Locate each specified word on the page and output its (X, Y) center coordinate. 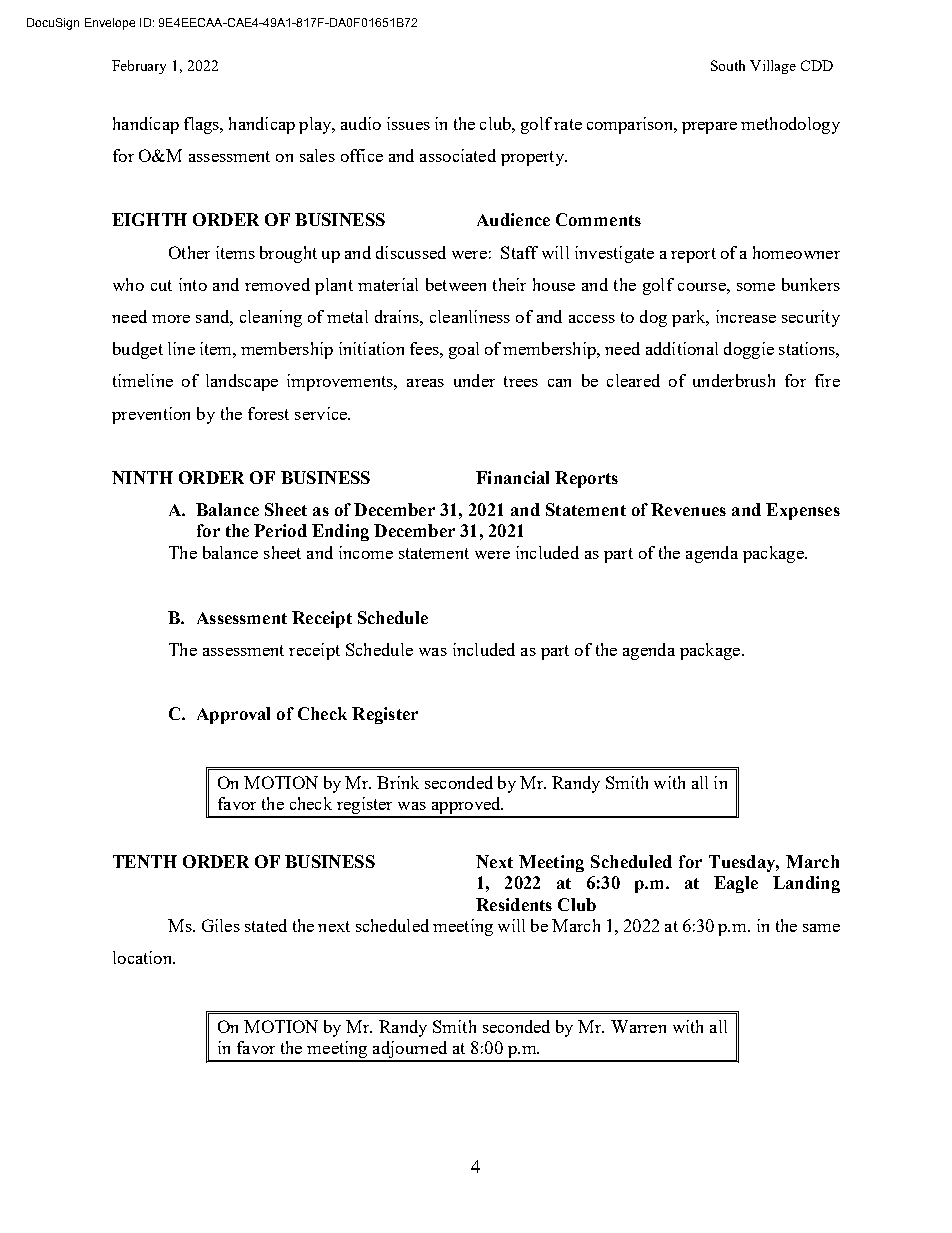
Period (280, 530)
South (728, 65)
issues (408, 123)
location (144, 957)
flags (202, 125)
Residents (514, 904)
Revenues (688, 509)
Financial (512, 477)
